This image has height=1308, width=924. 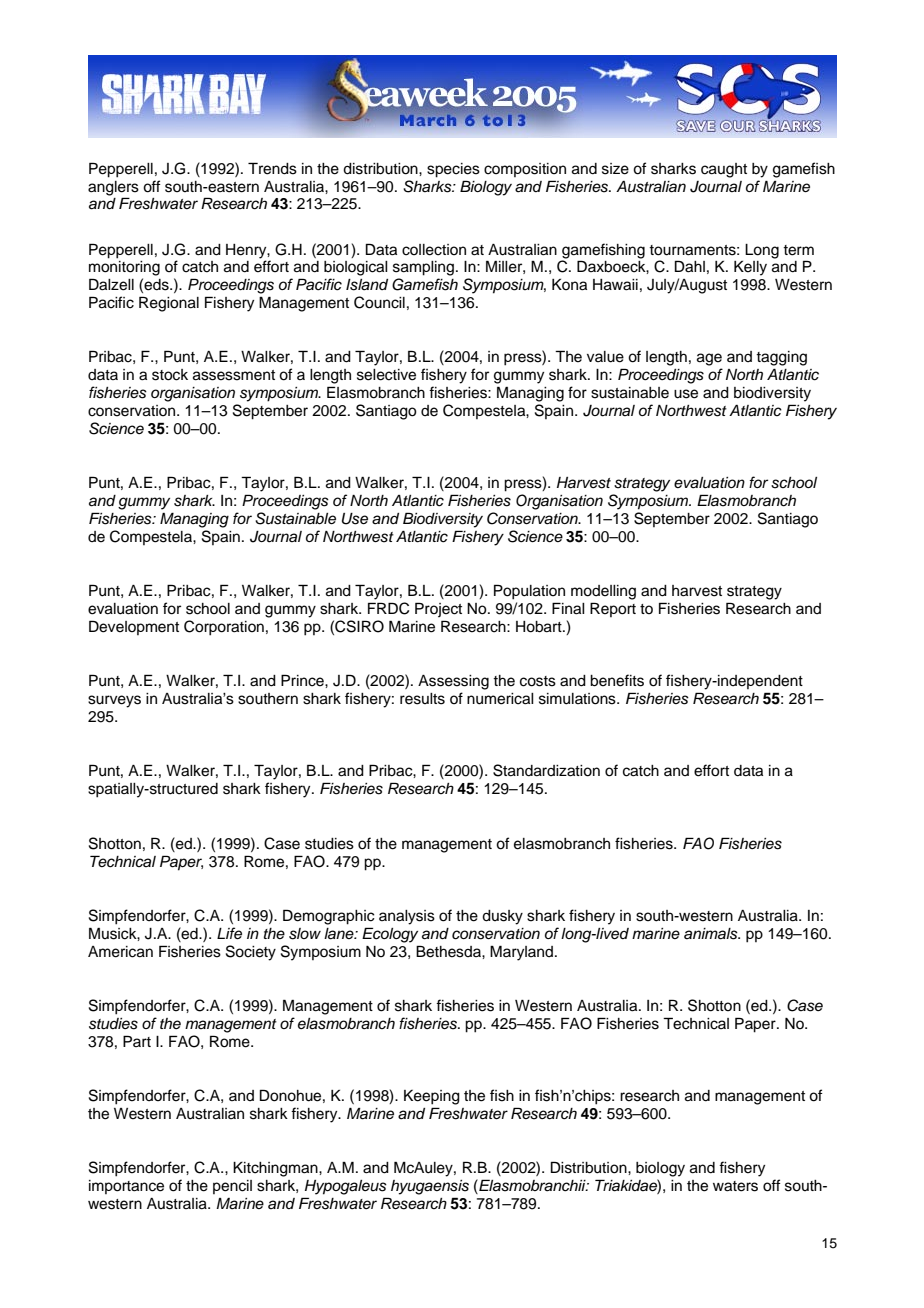 What do you see at coordinates (712, 934) in the image?
I see `animals` at bounding box center [712, 934].
